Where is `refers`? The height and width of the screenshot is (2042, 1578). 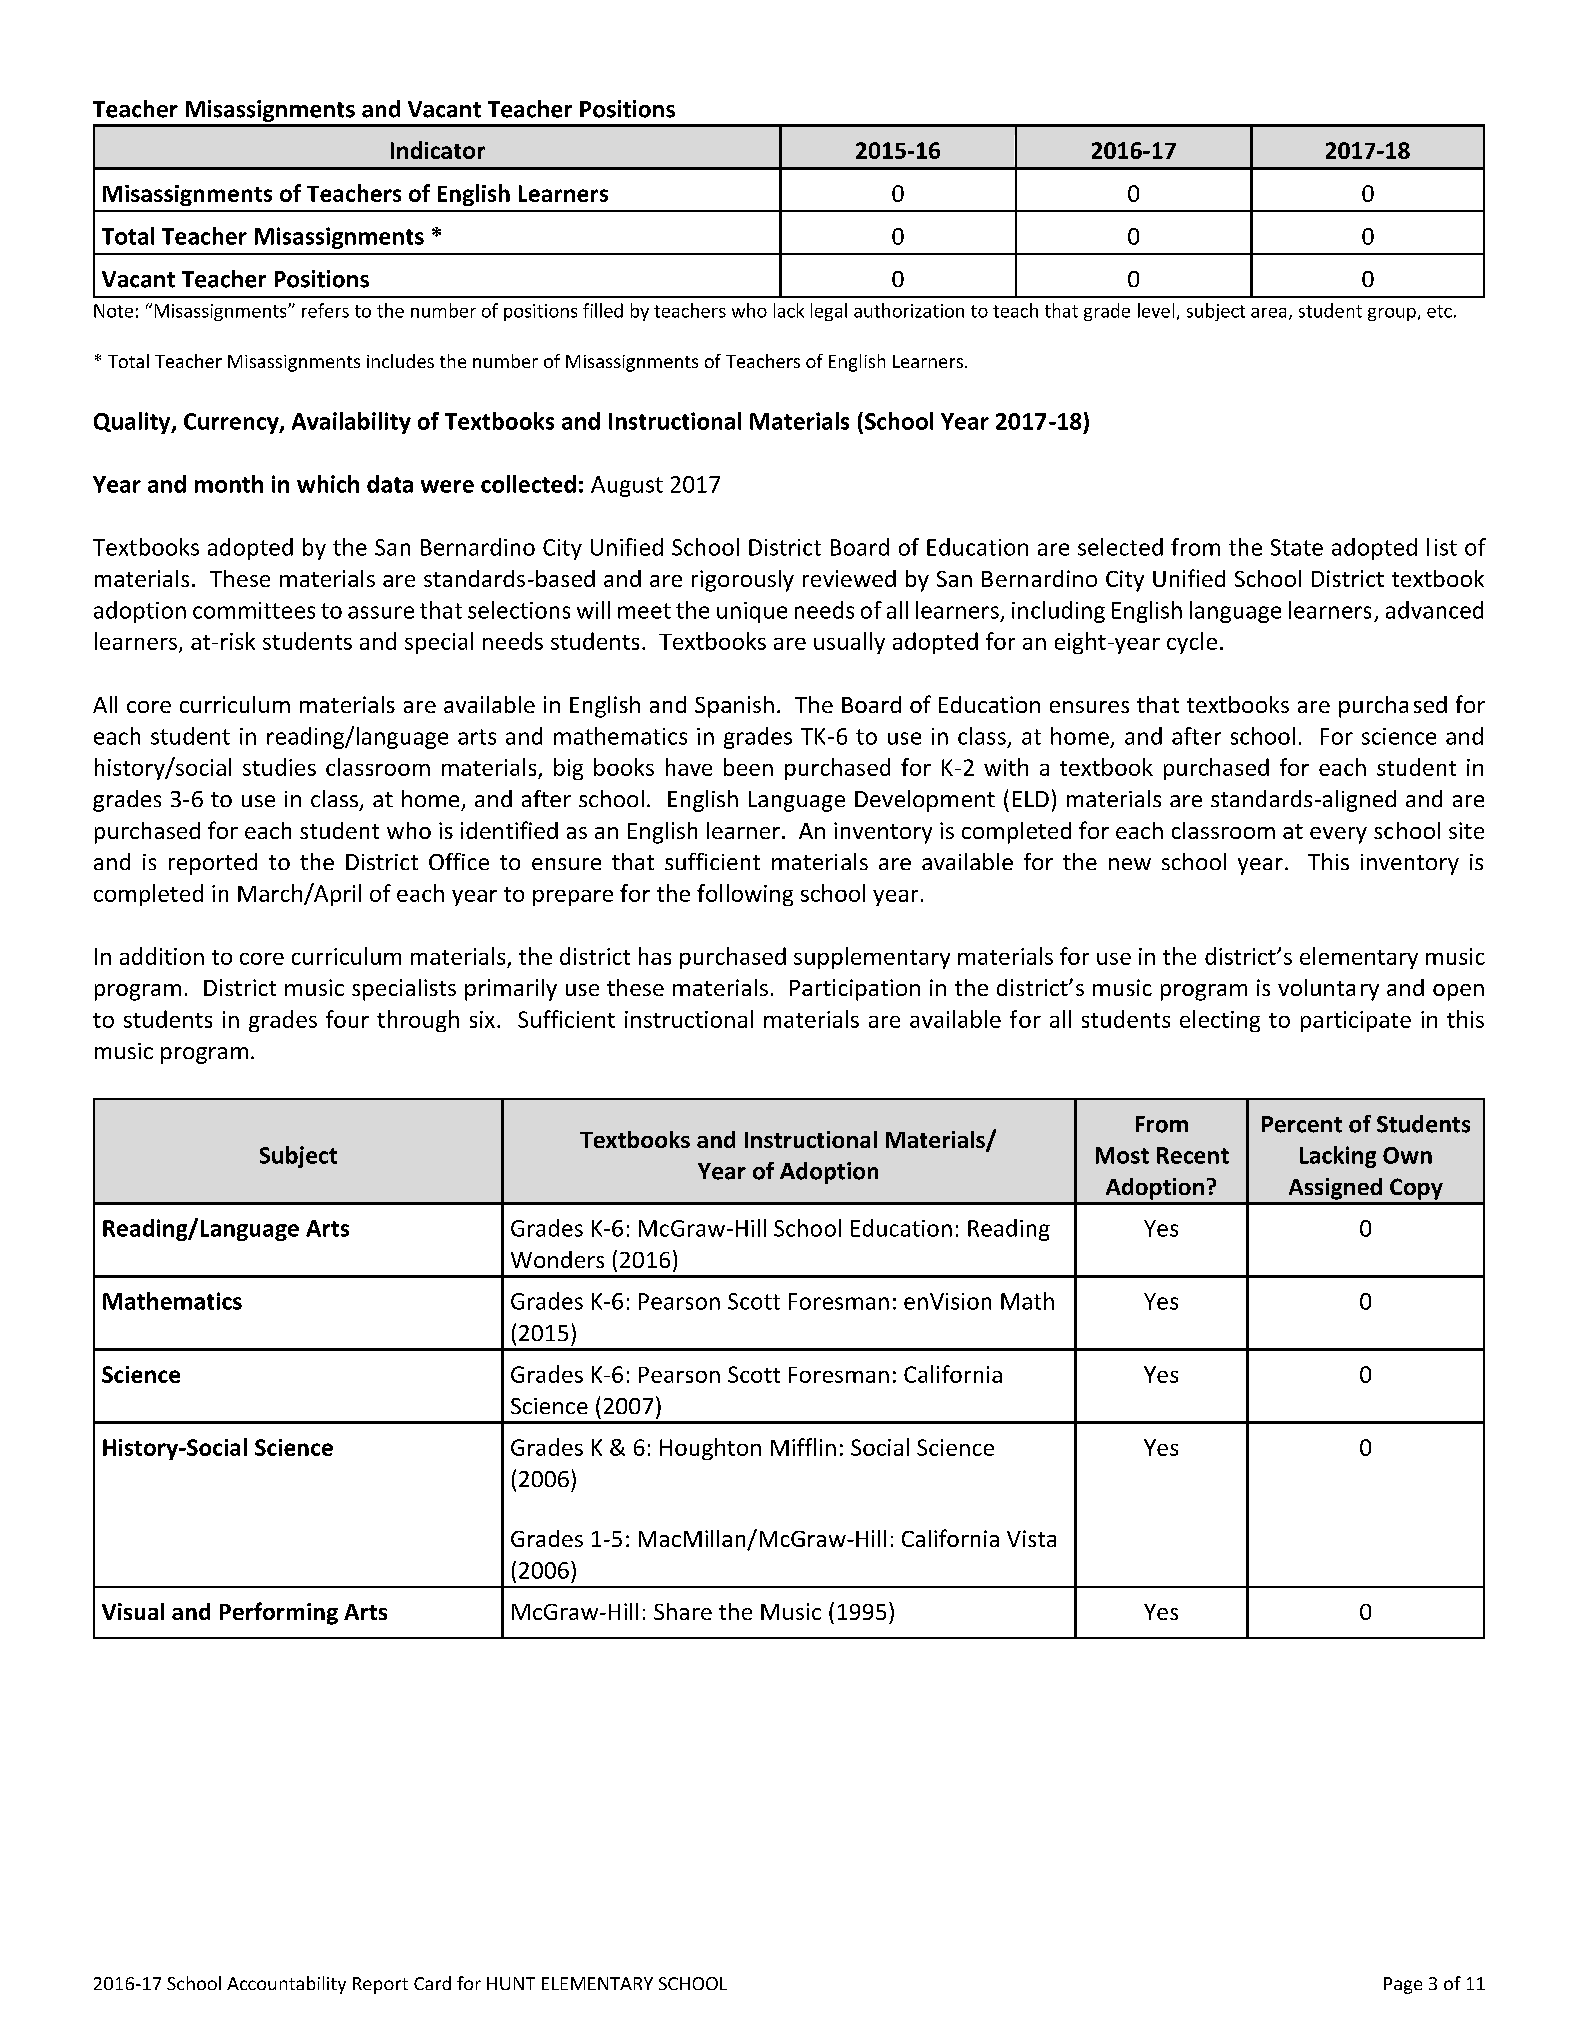
refers is located at coordinates (325, 310).
